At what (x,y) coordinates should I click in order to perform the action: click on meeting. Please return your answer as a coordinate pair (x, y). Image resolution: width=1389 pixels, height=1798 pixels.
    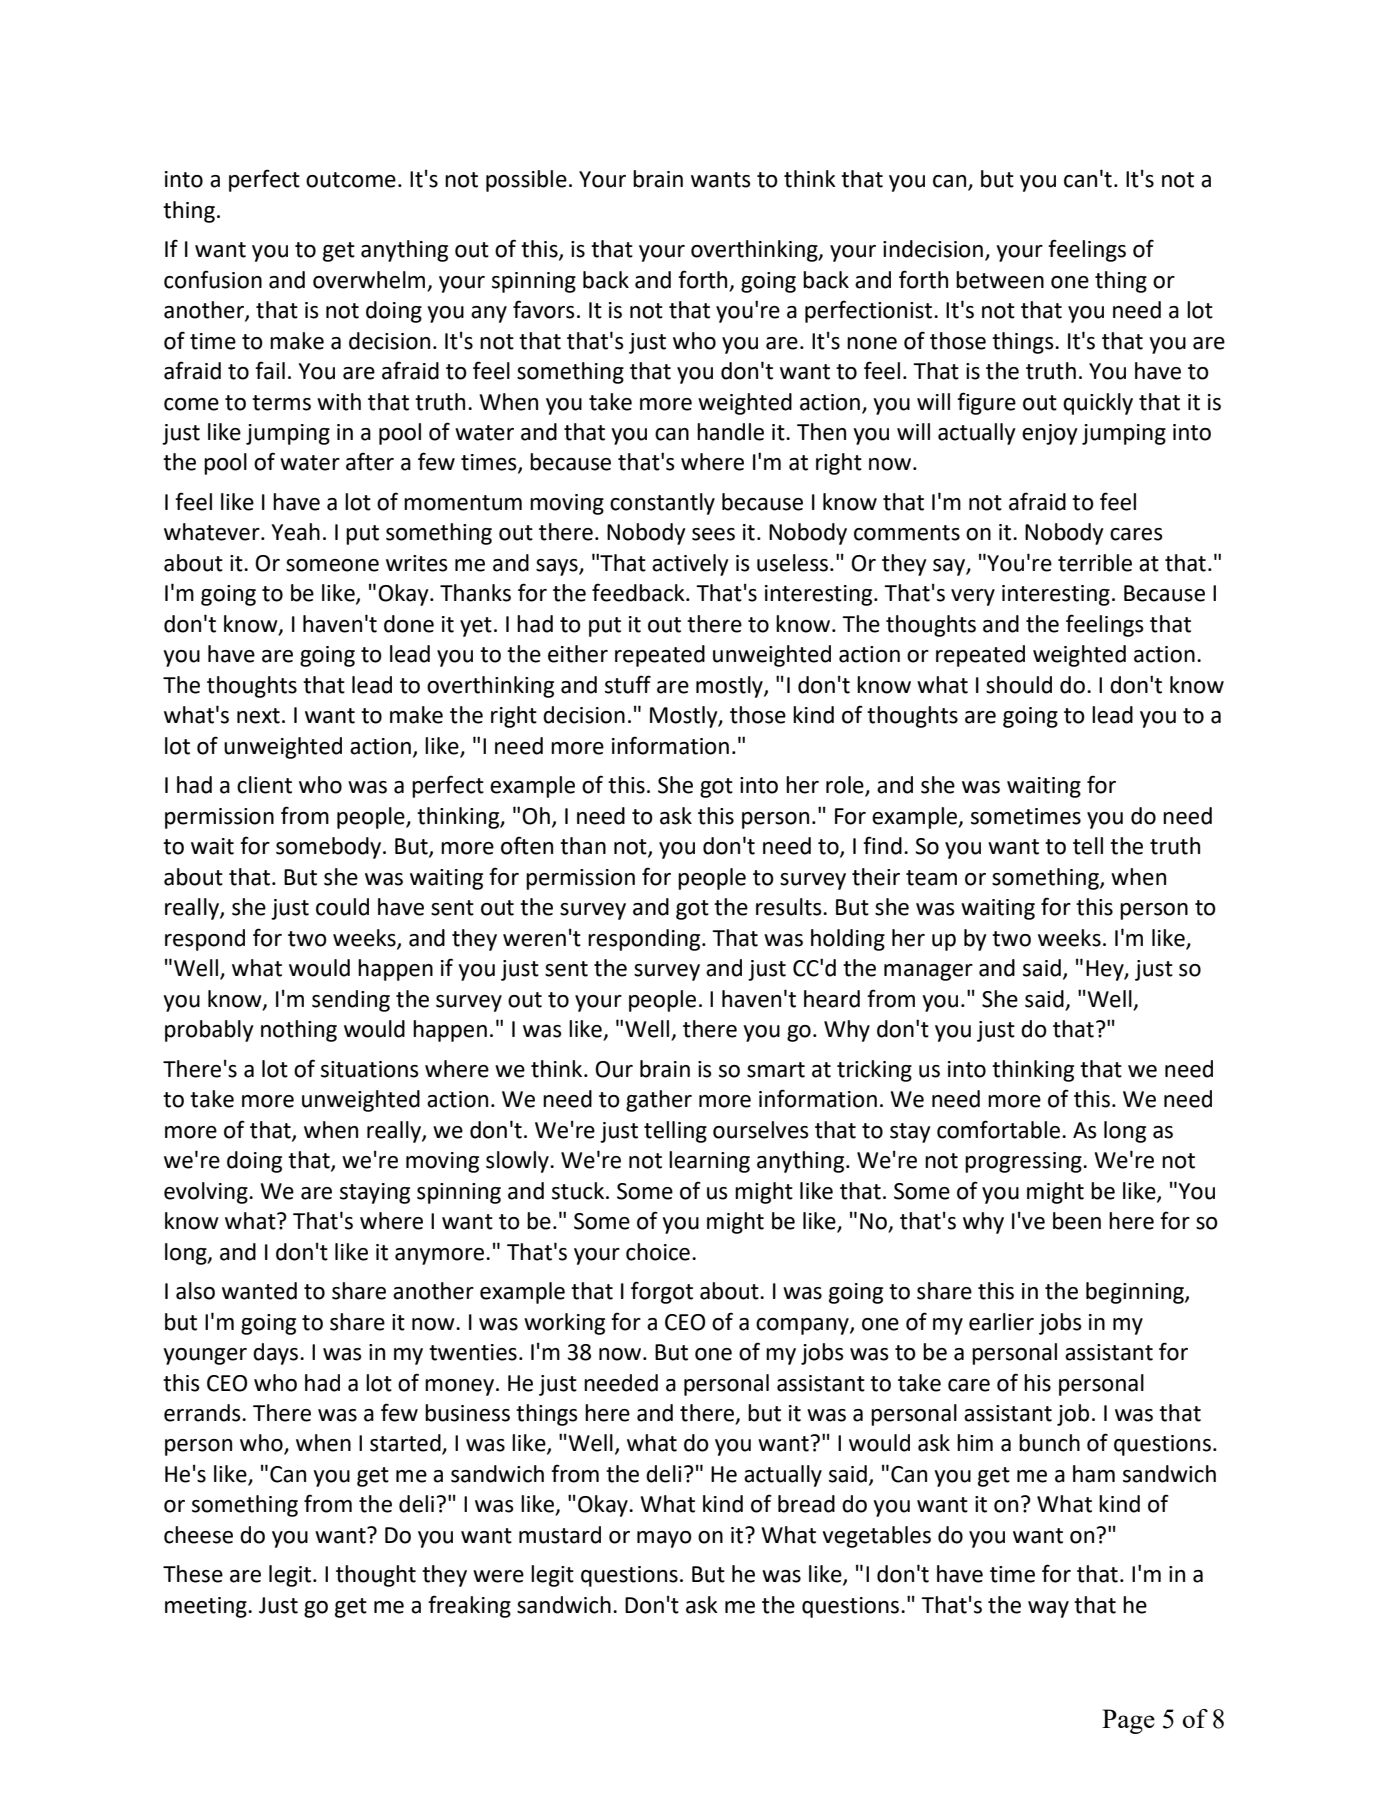
    Looking at the image, I should click on (207, 1607).
